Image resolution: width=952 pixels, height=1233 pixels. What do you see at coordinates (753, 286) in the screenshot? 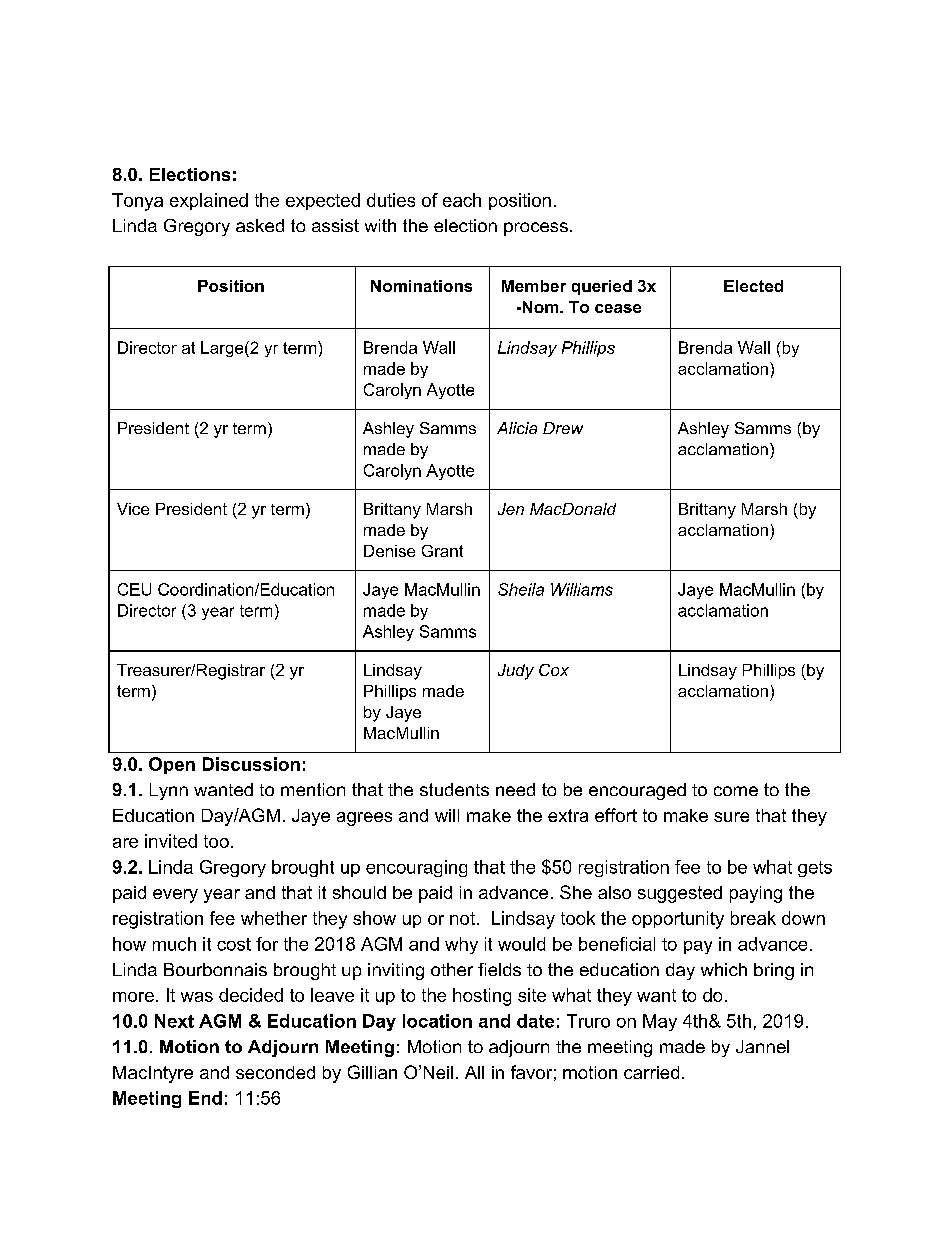
I see `Elected` at bounding box center [753, 286].
